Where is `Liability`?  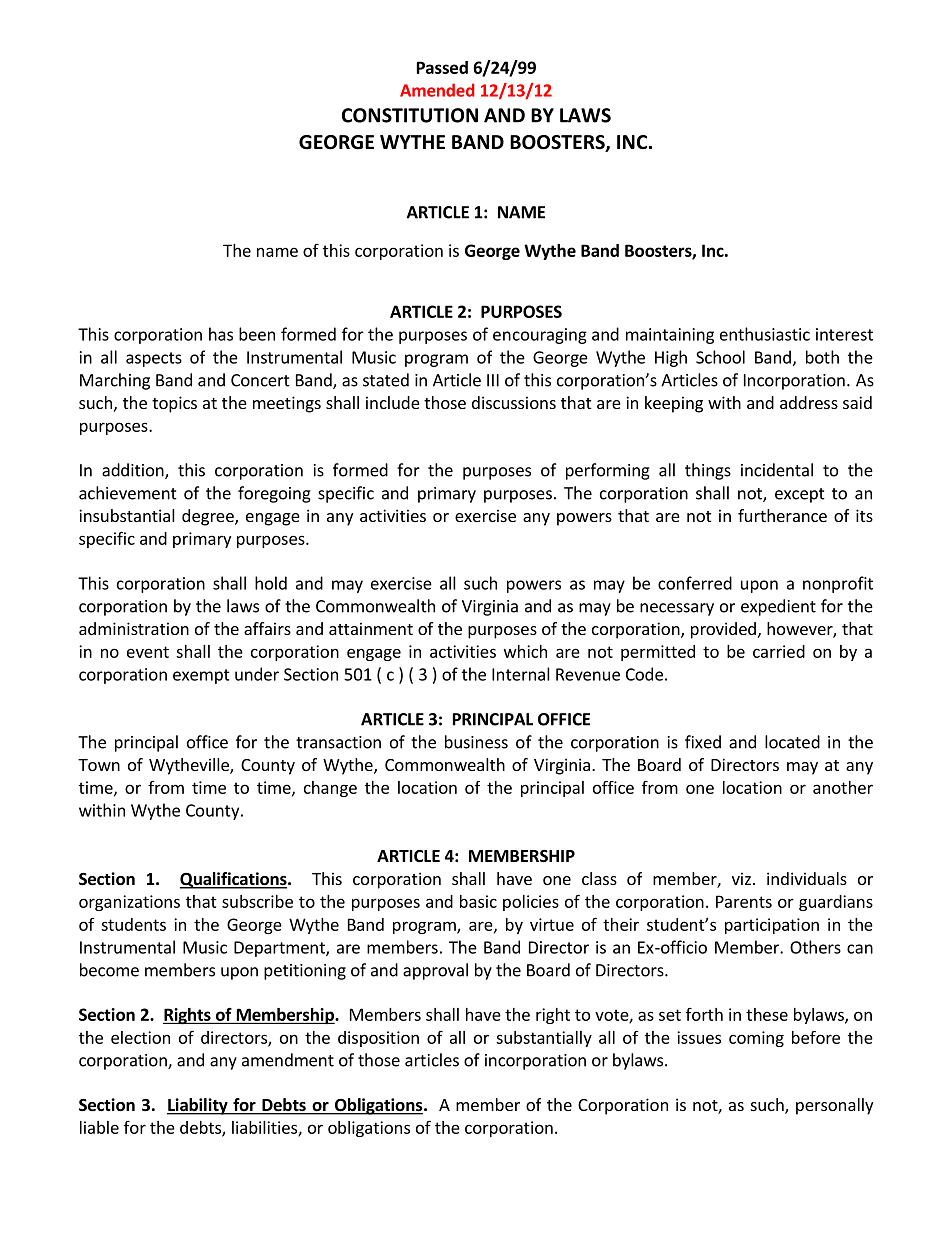
Liability is located at coordinates (198, 1106).
